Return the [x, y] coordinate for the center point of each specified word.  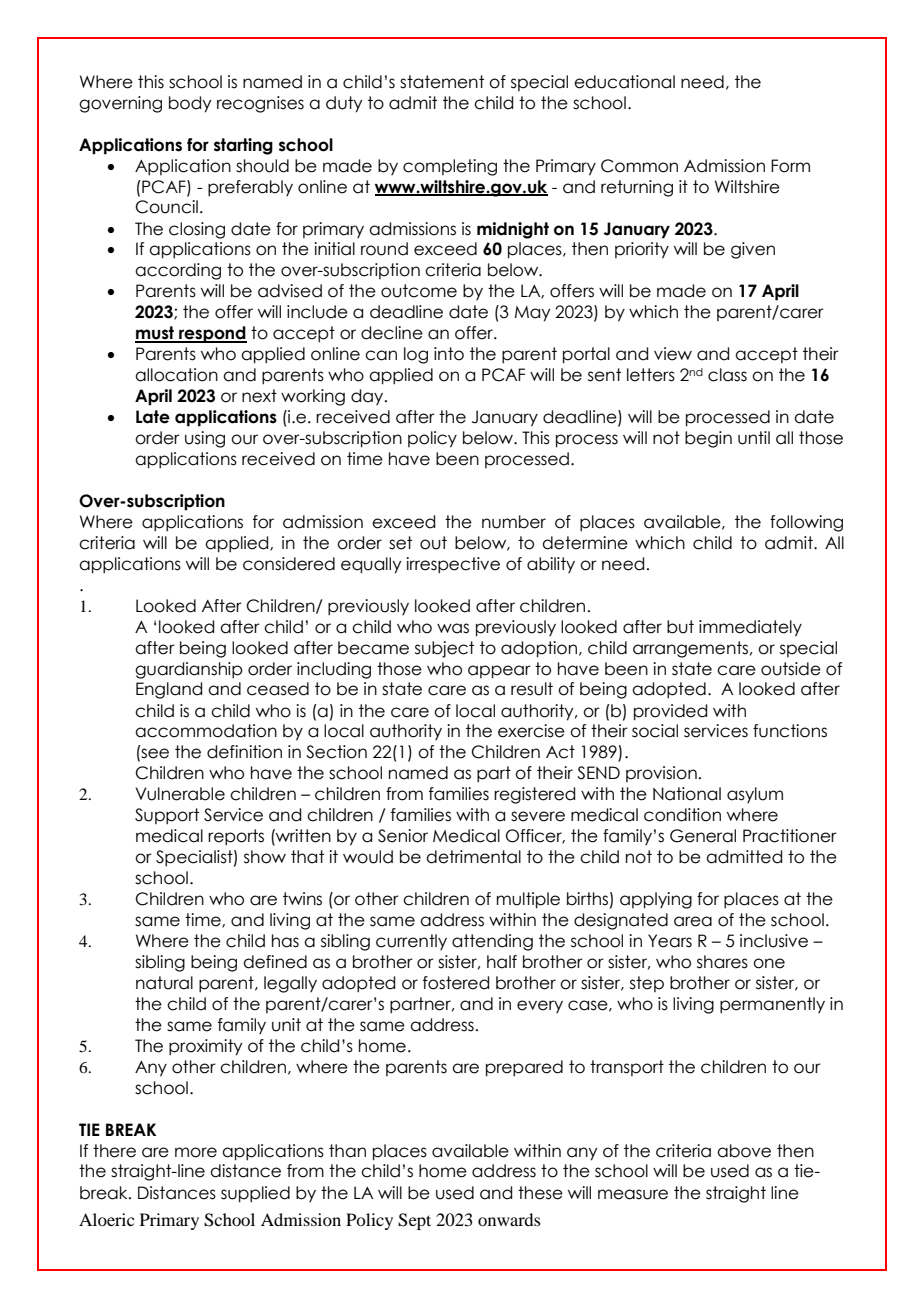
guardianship [189, 670]
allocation [176, 375]
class [727, 375]
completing [450, 167]
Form [790, 166]
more [196, 1152]
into [449, 354]
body [190, 104]
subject [444, 649]
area [693, 921]
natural [164, 983]
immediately [750, 628]
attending [492, 942]
